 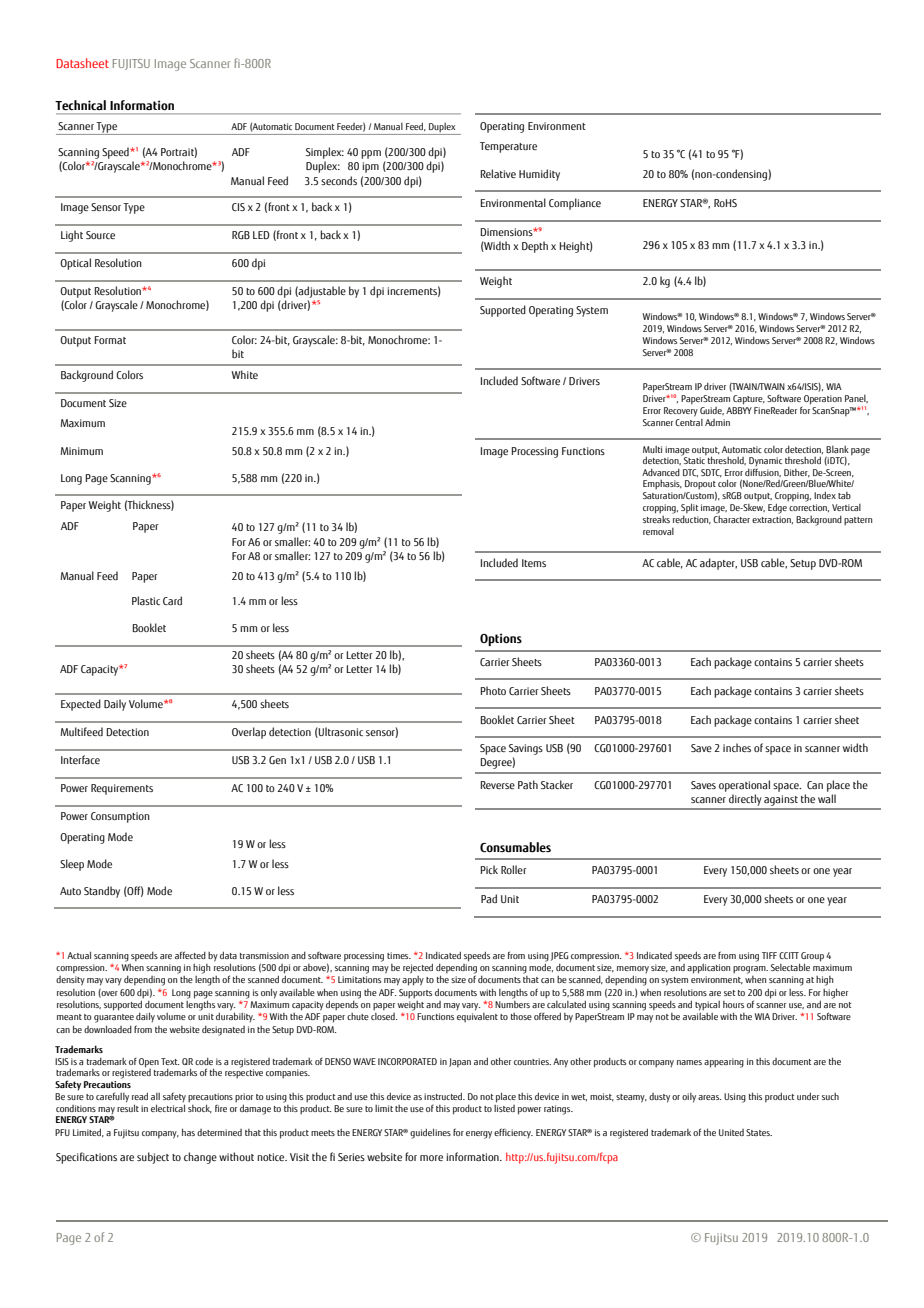 I want to click on Edge, so click(x=778, y=507).
